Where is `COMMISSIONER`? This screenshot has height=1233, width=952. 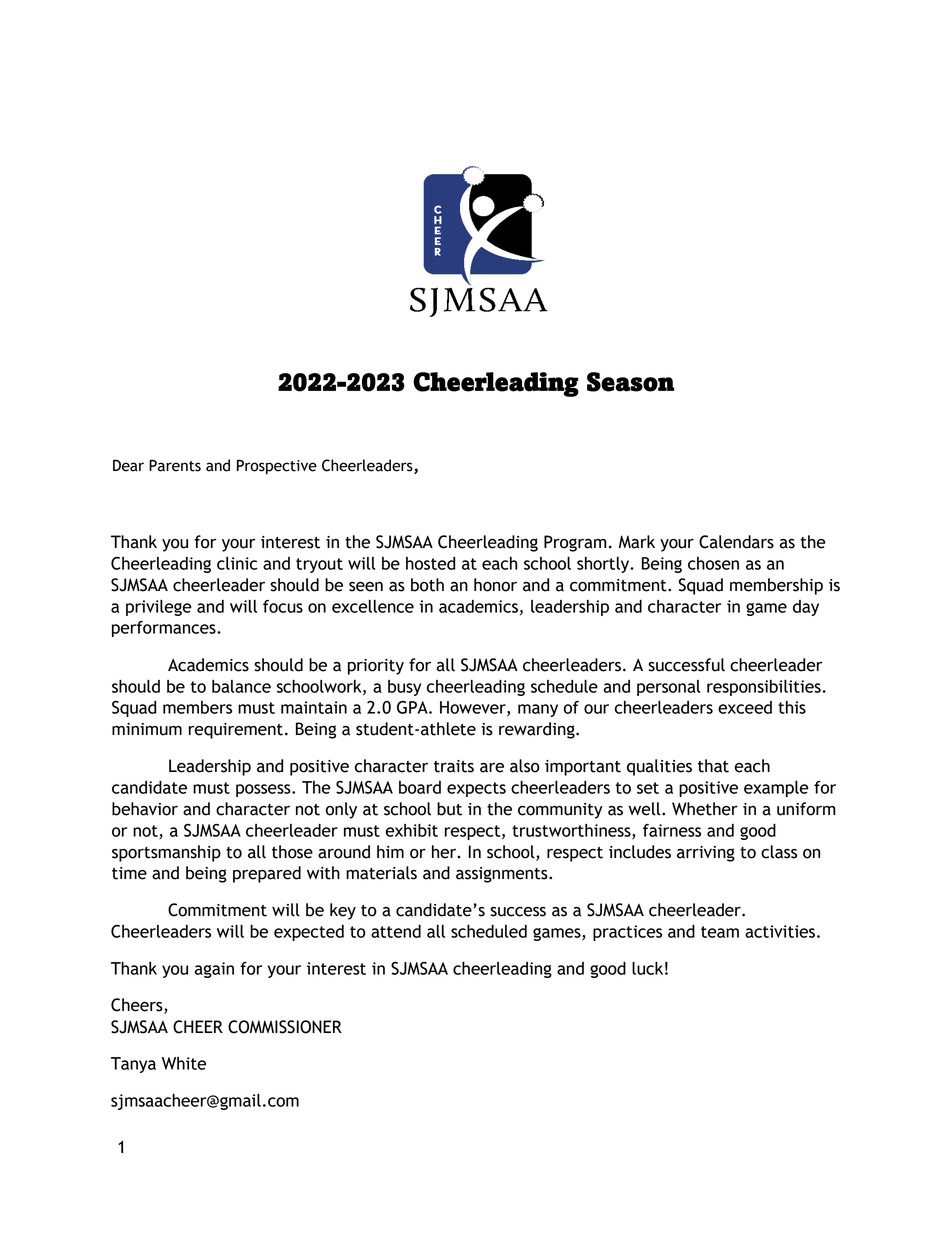
COMMISSIONER is located at coordinates (285, 1027).
